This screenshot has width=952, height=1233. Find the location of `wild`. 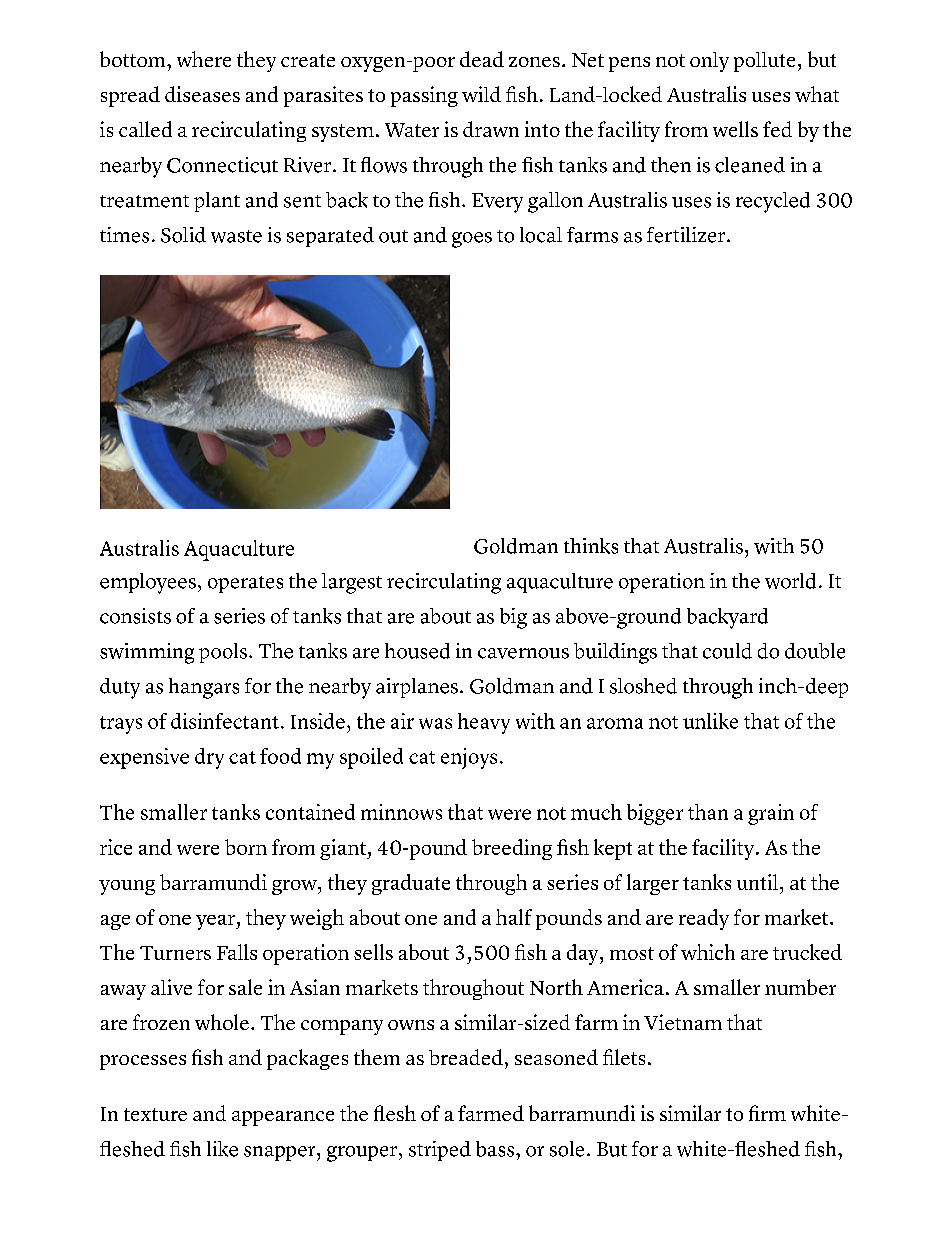

wild is located at coordinates (481, 94).
